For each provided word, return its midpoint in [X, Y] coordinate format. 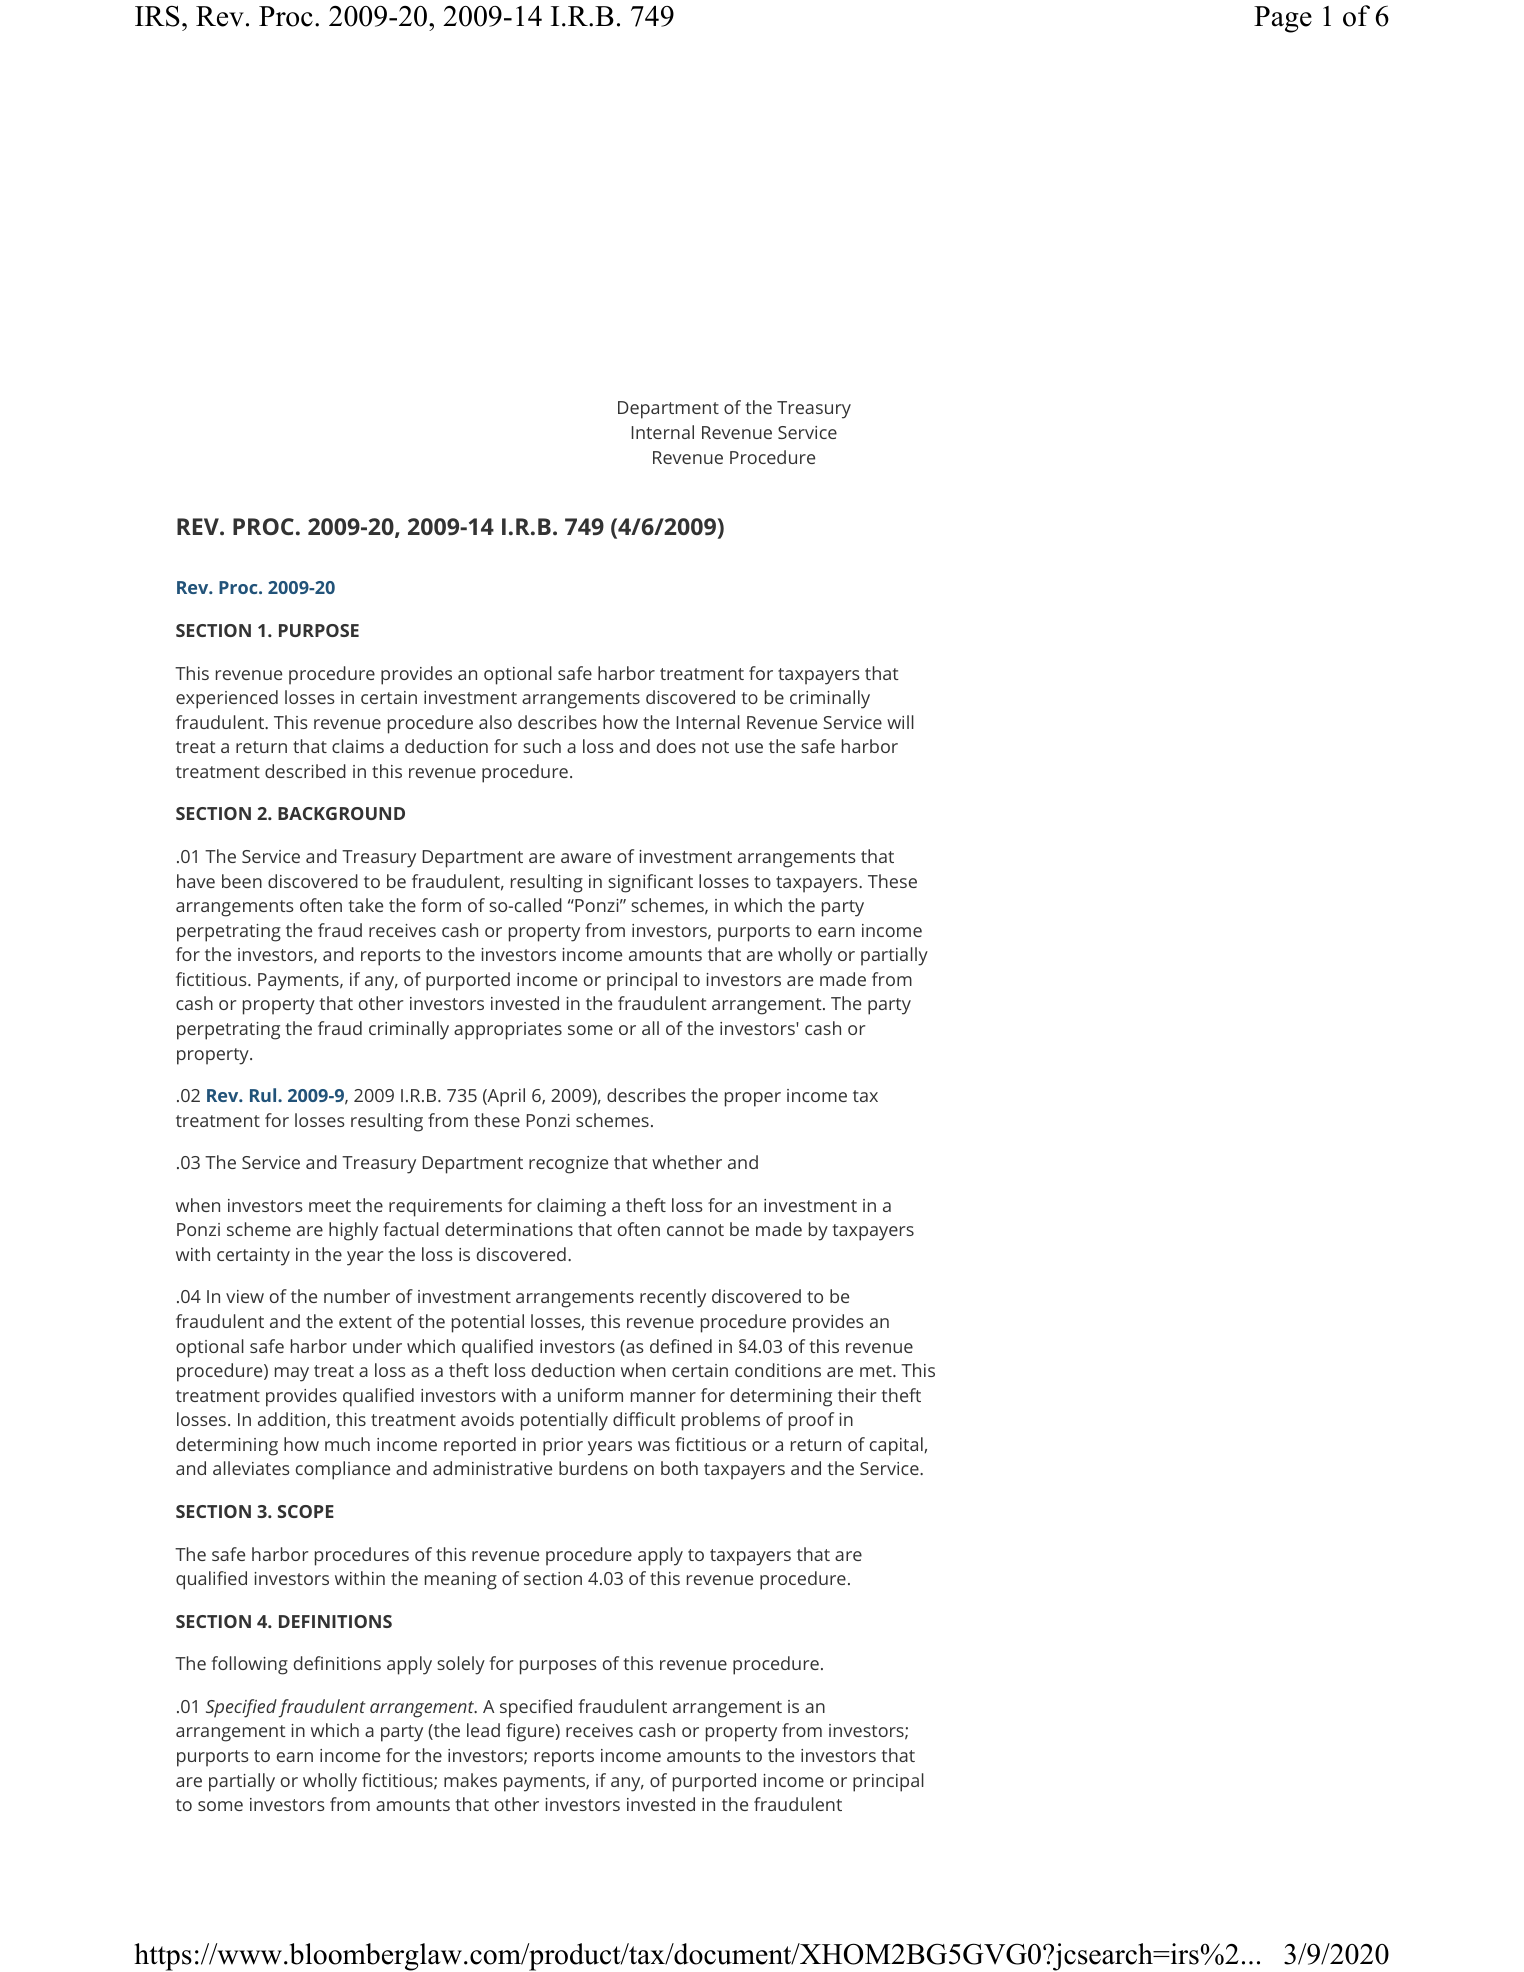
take [366, 905]
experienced [227, 699]
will [900, 722]
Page [1283, 19]
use [749, 748]
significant [650, 883]
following [250, 1665]
